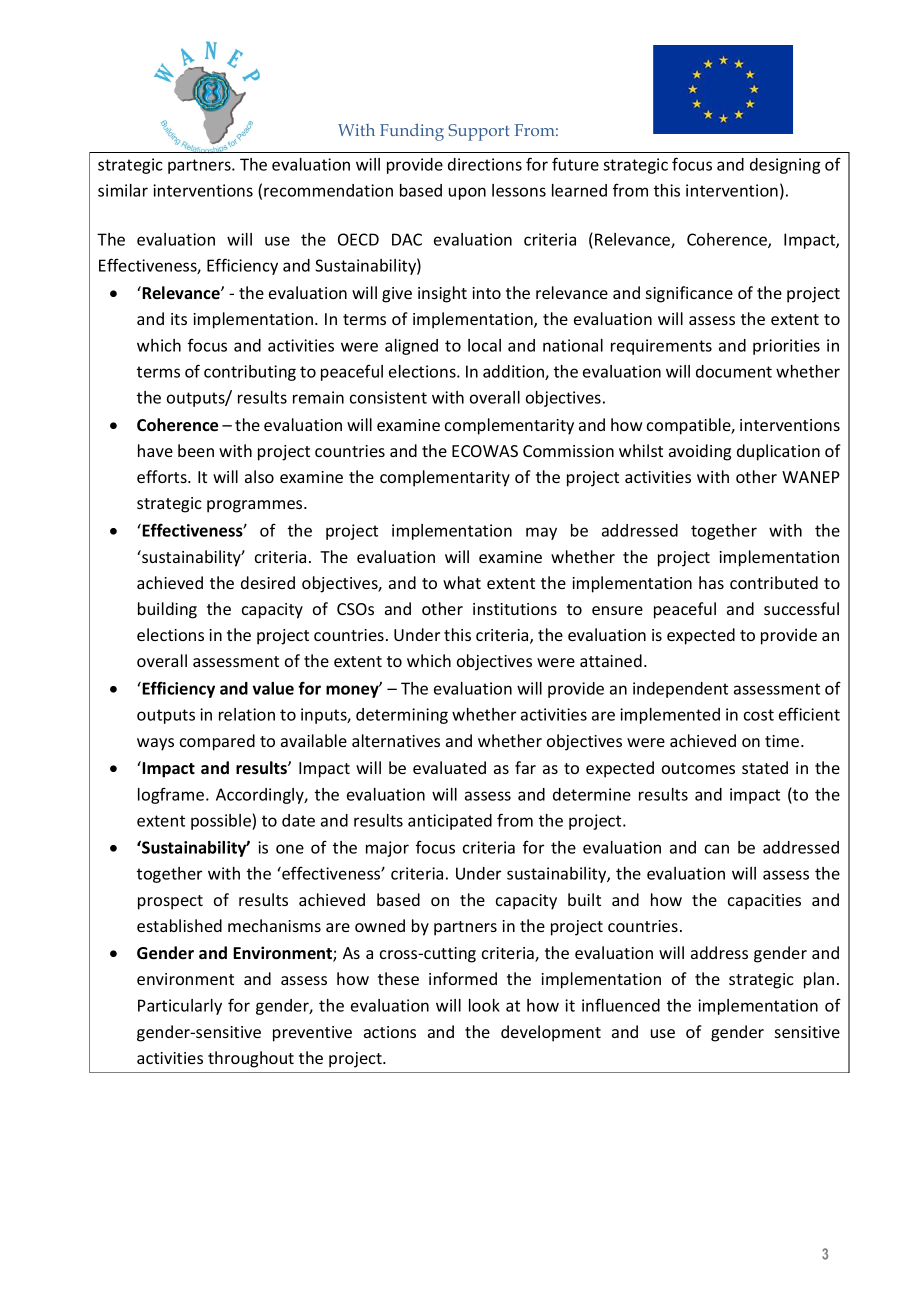  Describe the element at coordinates (484, 1005) in the screenshot. I see `look` at that location.
